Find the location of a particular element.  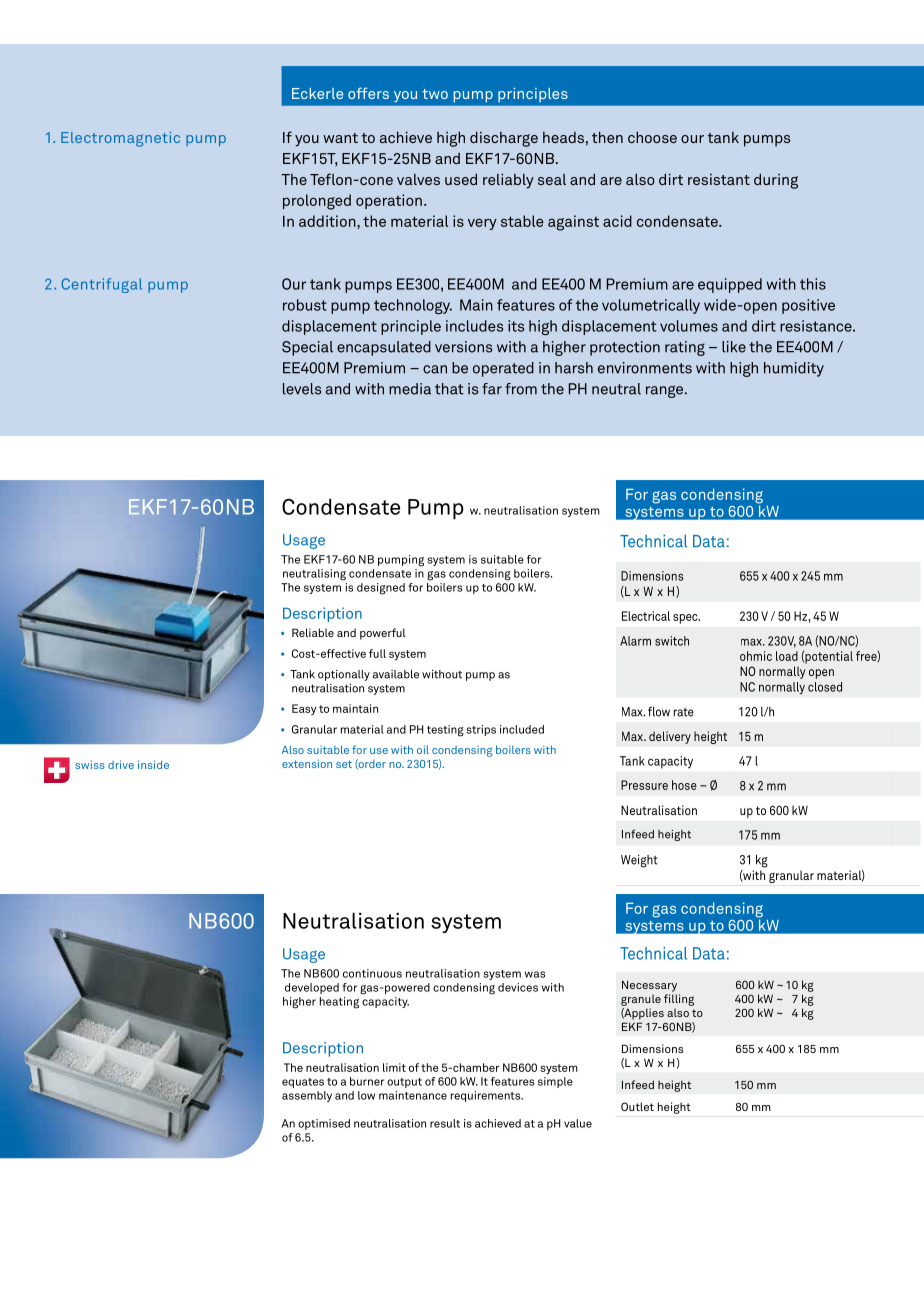

Reliable is located at coordinates (313, 632).
